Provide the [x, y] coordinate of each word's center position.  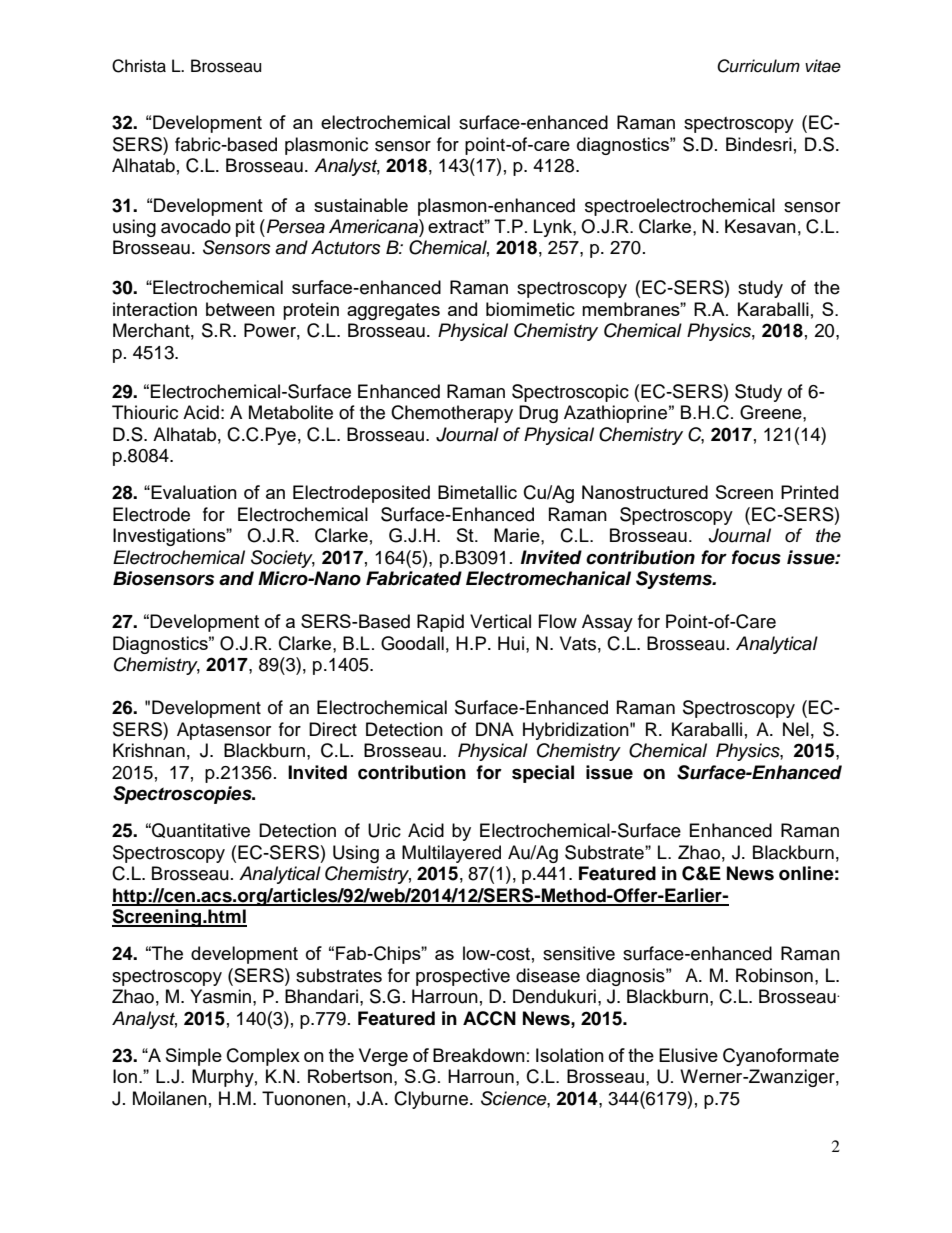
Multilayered [451, 854]
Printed [809, 492]
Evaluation [194, 492]
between [240, 309]
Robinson [774, 975]
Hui [511, 643]
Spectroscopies [183, 795]
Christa [139, 66]
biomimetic [530, 309]
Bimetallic [477, 492]
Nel [796, 729]
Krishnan [149, 750]
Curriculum [758, 66]
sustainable [361, 205]
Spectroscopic [570, 393]
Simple [194, 1057]
